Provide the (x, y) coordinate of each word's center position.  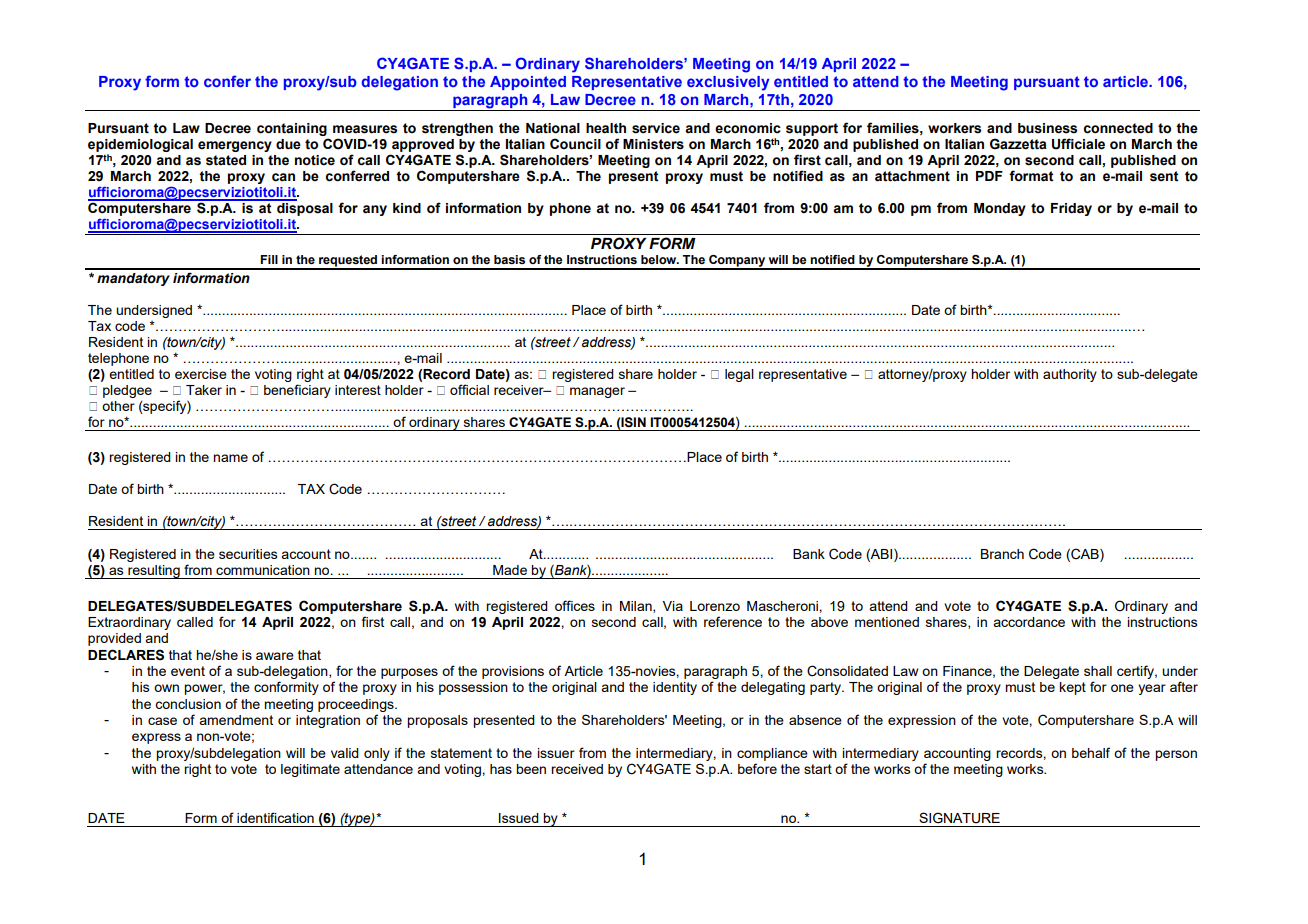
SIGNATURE (959, 818)
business (1047, 128)
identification (275, 817)
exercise (201, 374)
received (577, 769)
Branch (1002, 554)
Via (673, 606)
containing (293, 131)
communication (263, 570)
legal (739, 375)
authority (1070, 375)
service (656, 128)
